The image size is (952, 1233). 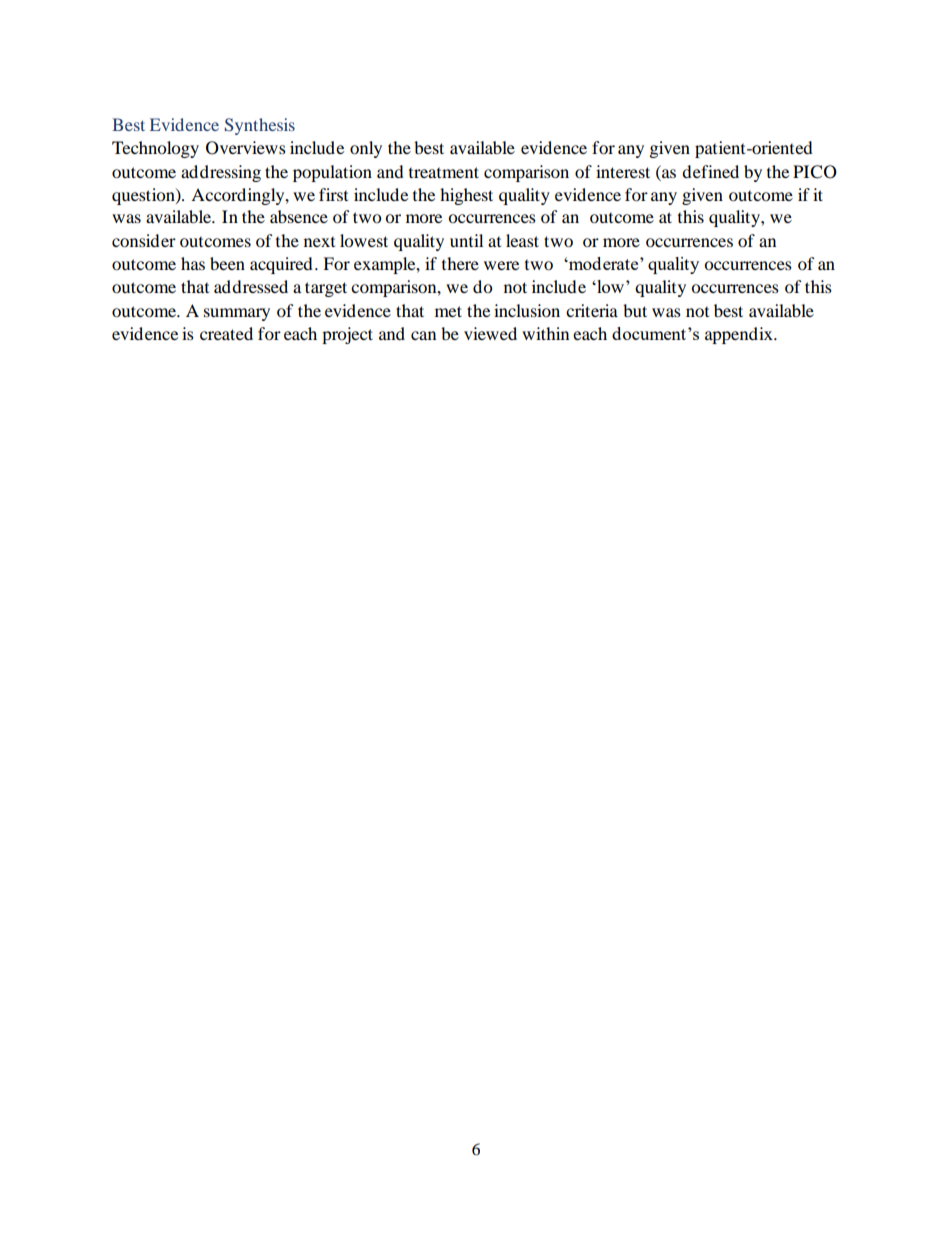 What do you see at coordinates (227, 263) in the document?
I see `been` at bounding box center [227, 263].
